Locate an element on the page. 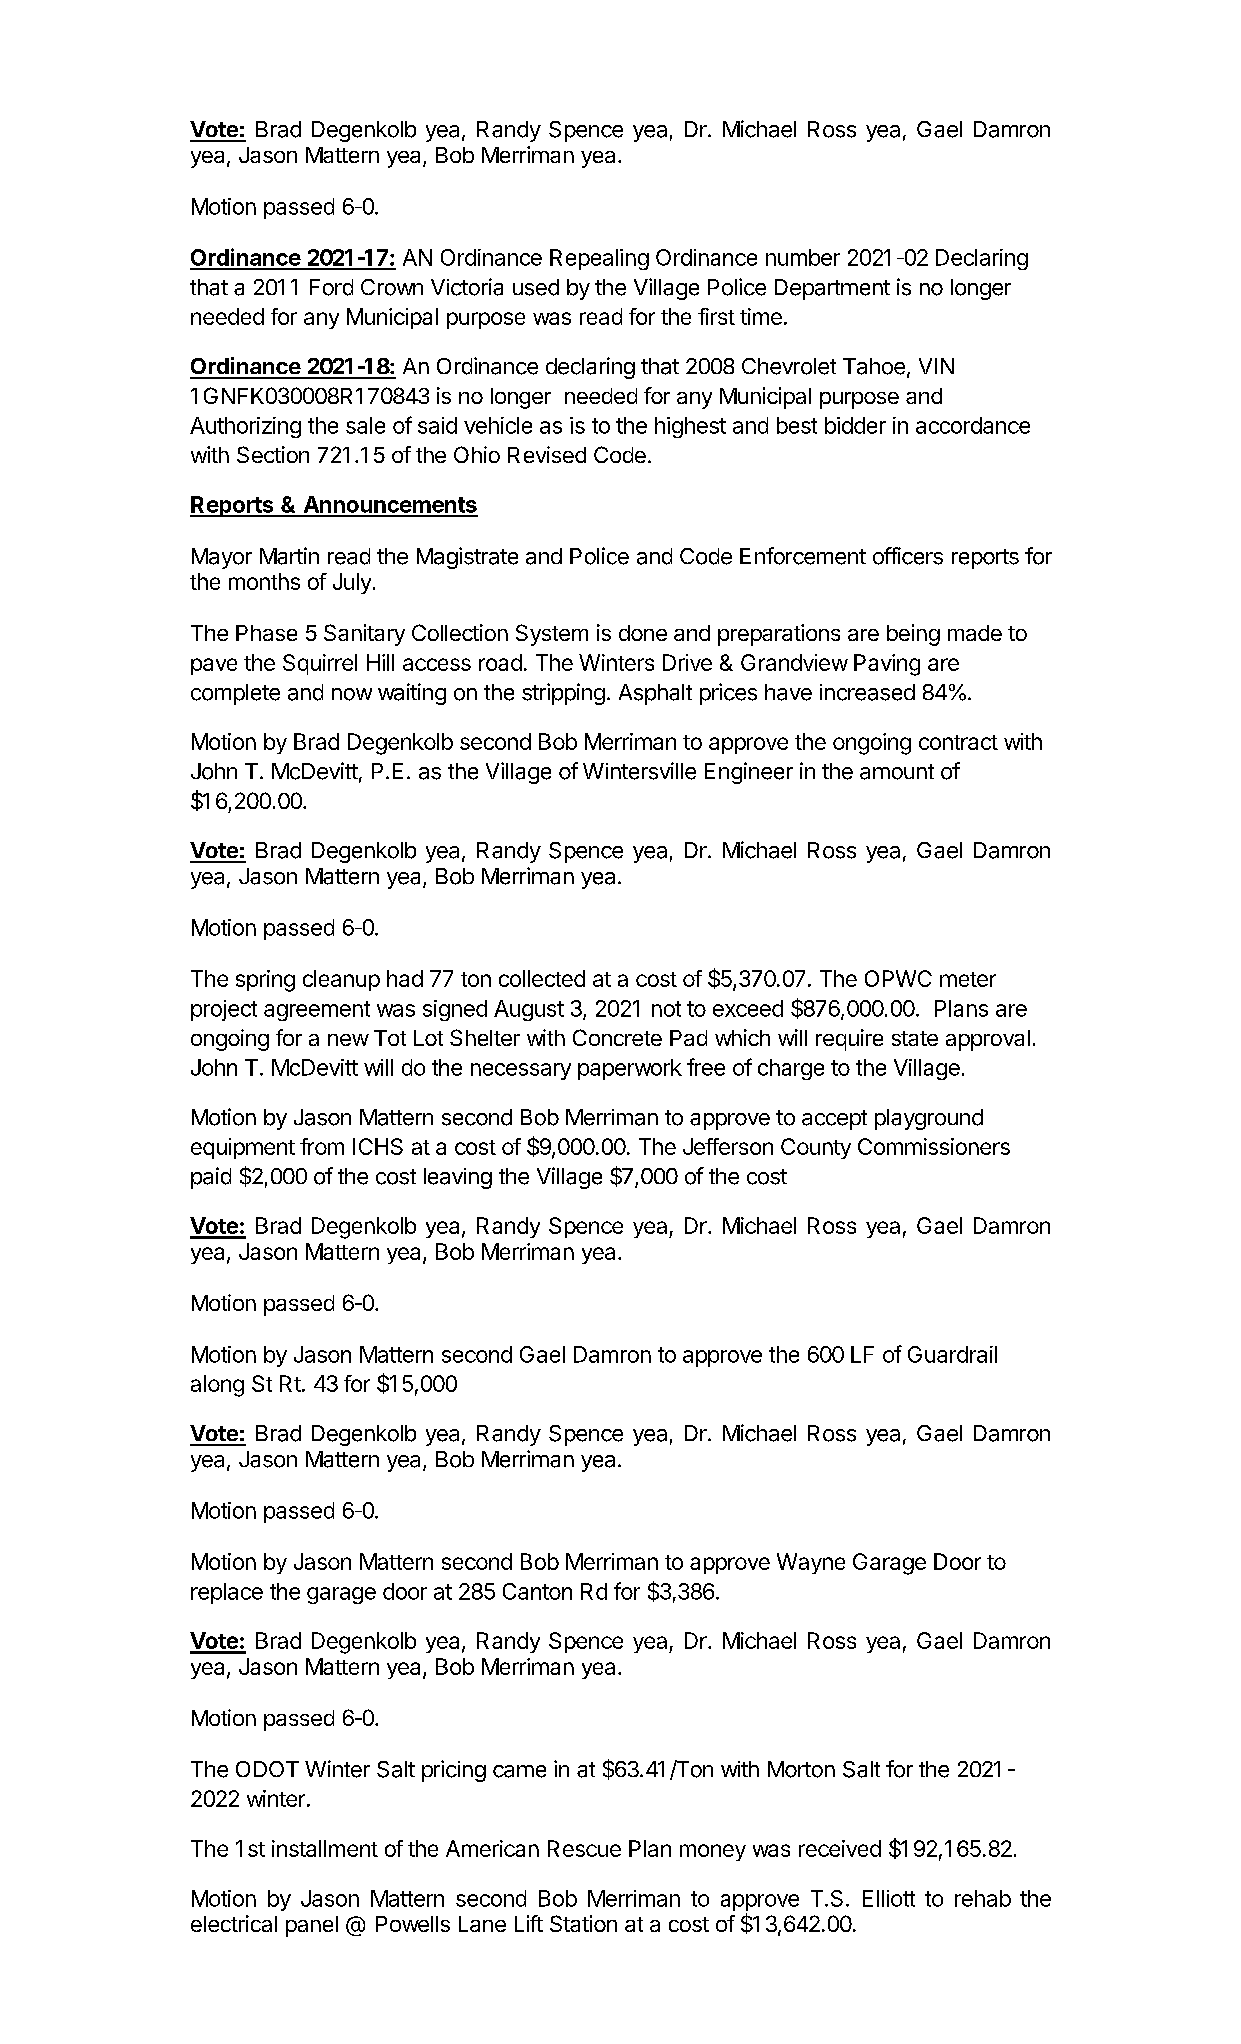 Image resolution: width=1241 pixels, height=2044 pixels. paperwork is located at coordinates (630, 1069).
